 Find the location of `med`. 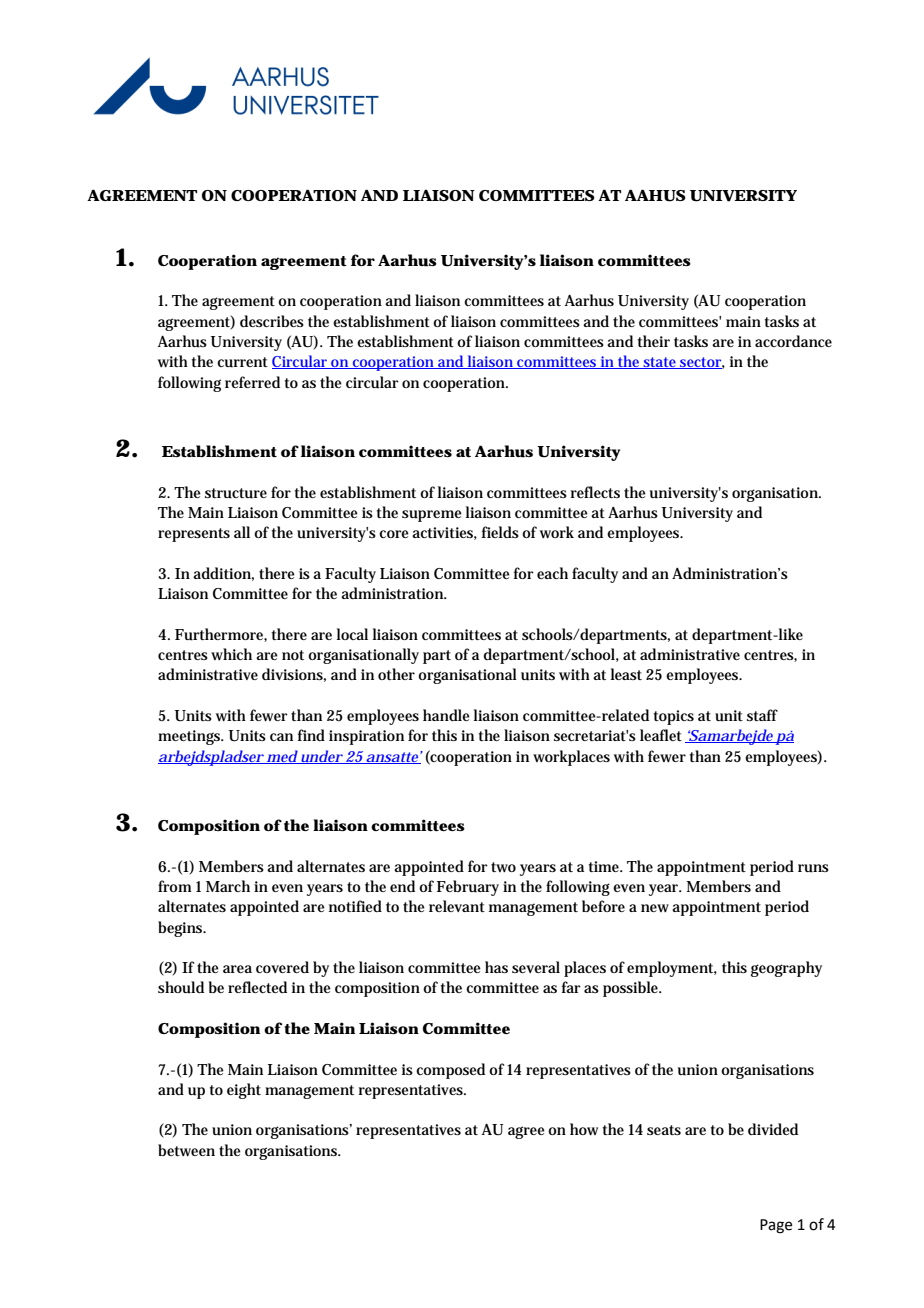

med is located at coordinates (281, 757).
